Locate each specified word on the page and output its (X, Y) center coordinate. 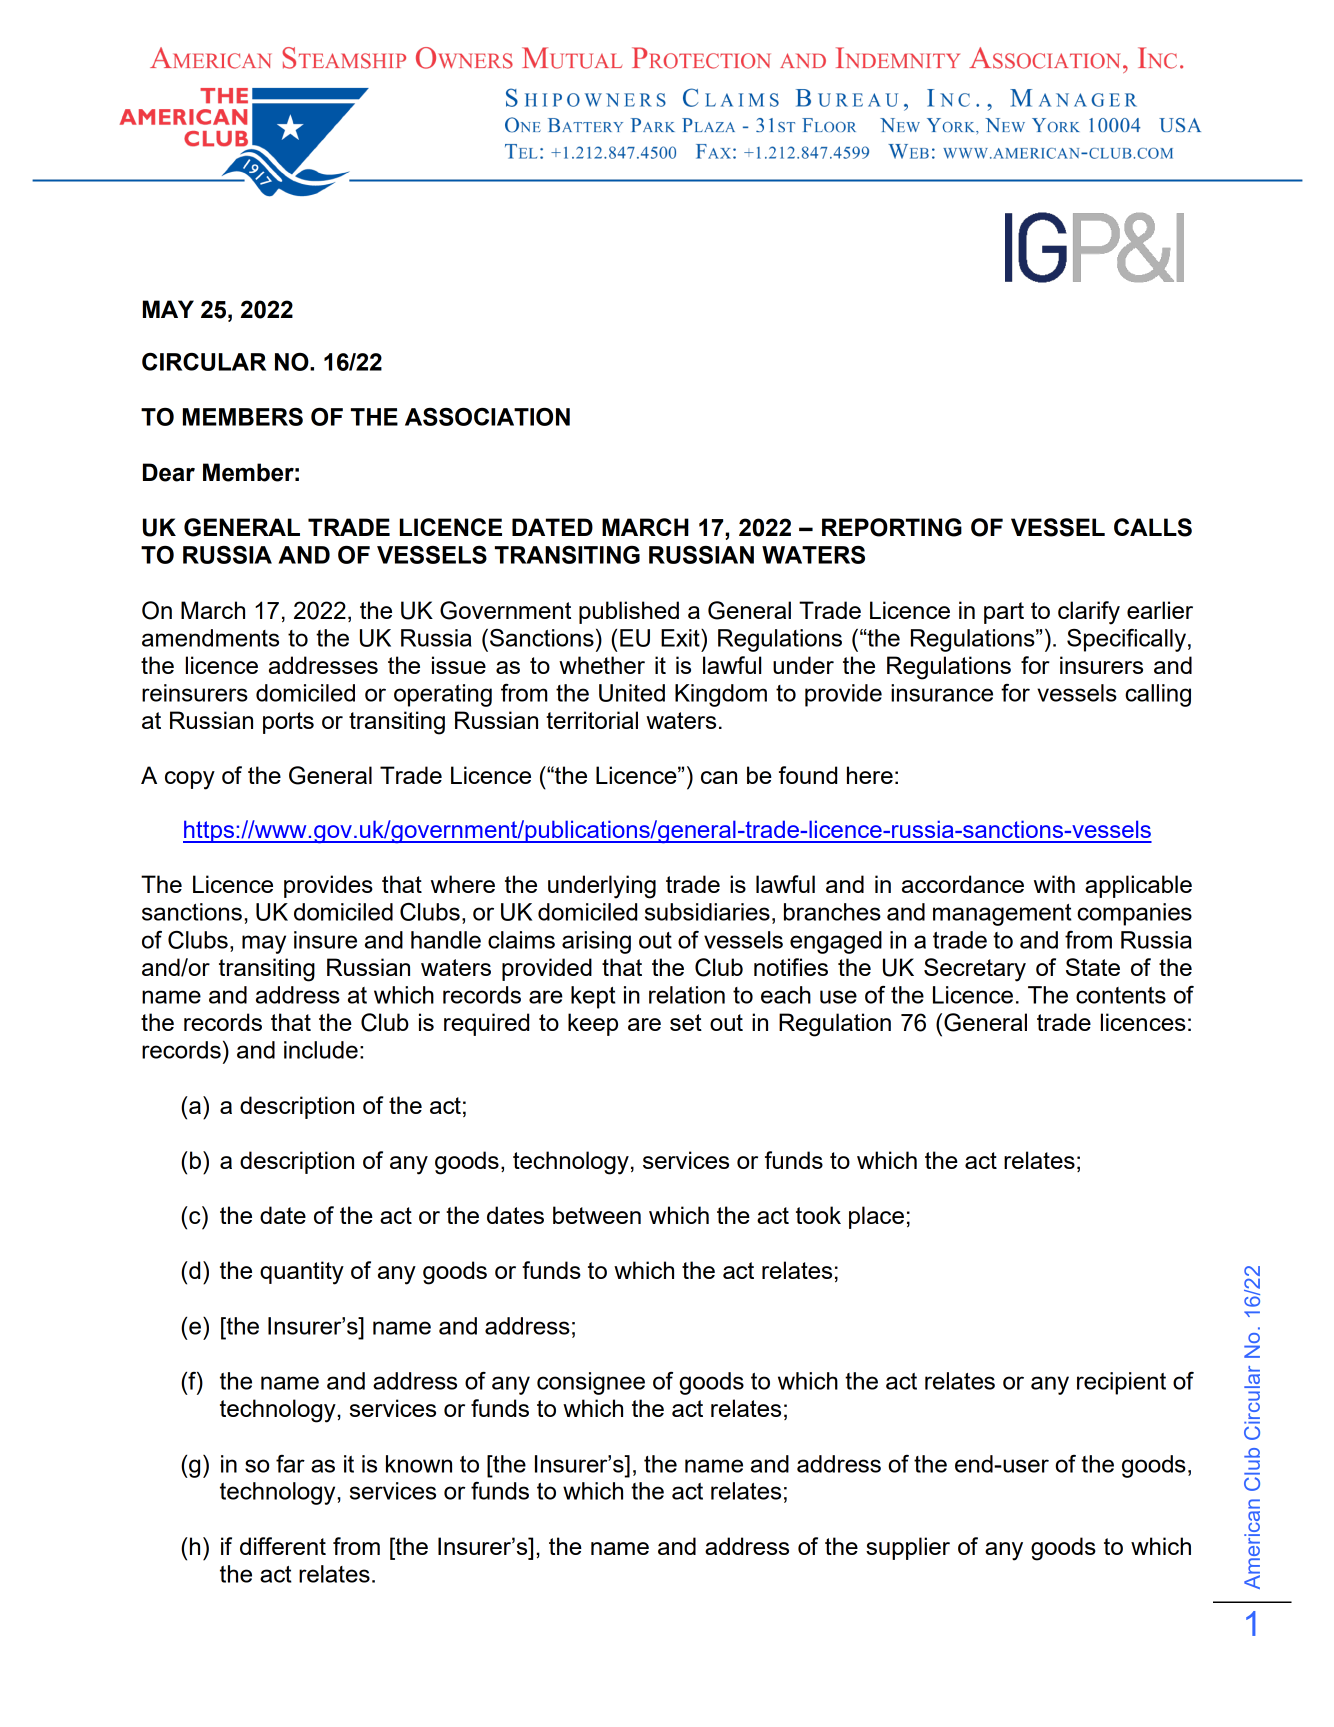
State (1093, 967)
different (283, 1546)
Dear (169, 472)
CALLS (1153, 527)
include (321, 1050)
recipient (1121, 1383)
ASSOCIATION (487, 417)
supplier (908, 1548)
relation (687, 995)
